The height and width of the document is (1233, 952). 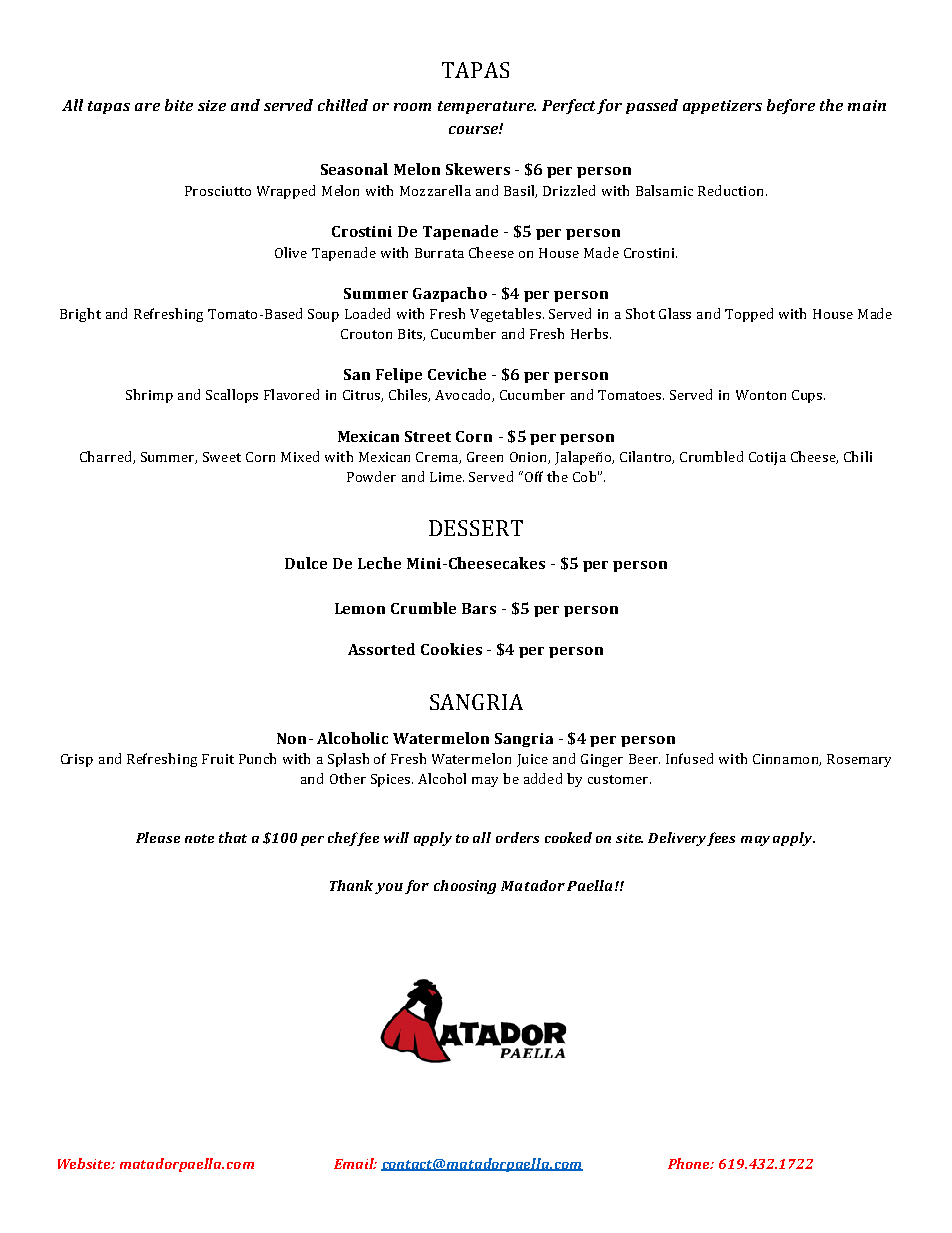 I want to click on Lime, so click(x=447, y=477).
